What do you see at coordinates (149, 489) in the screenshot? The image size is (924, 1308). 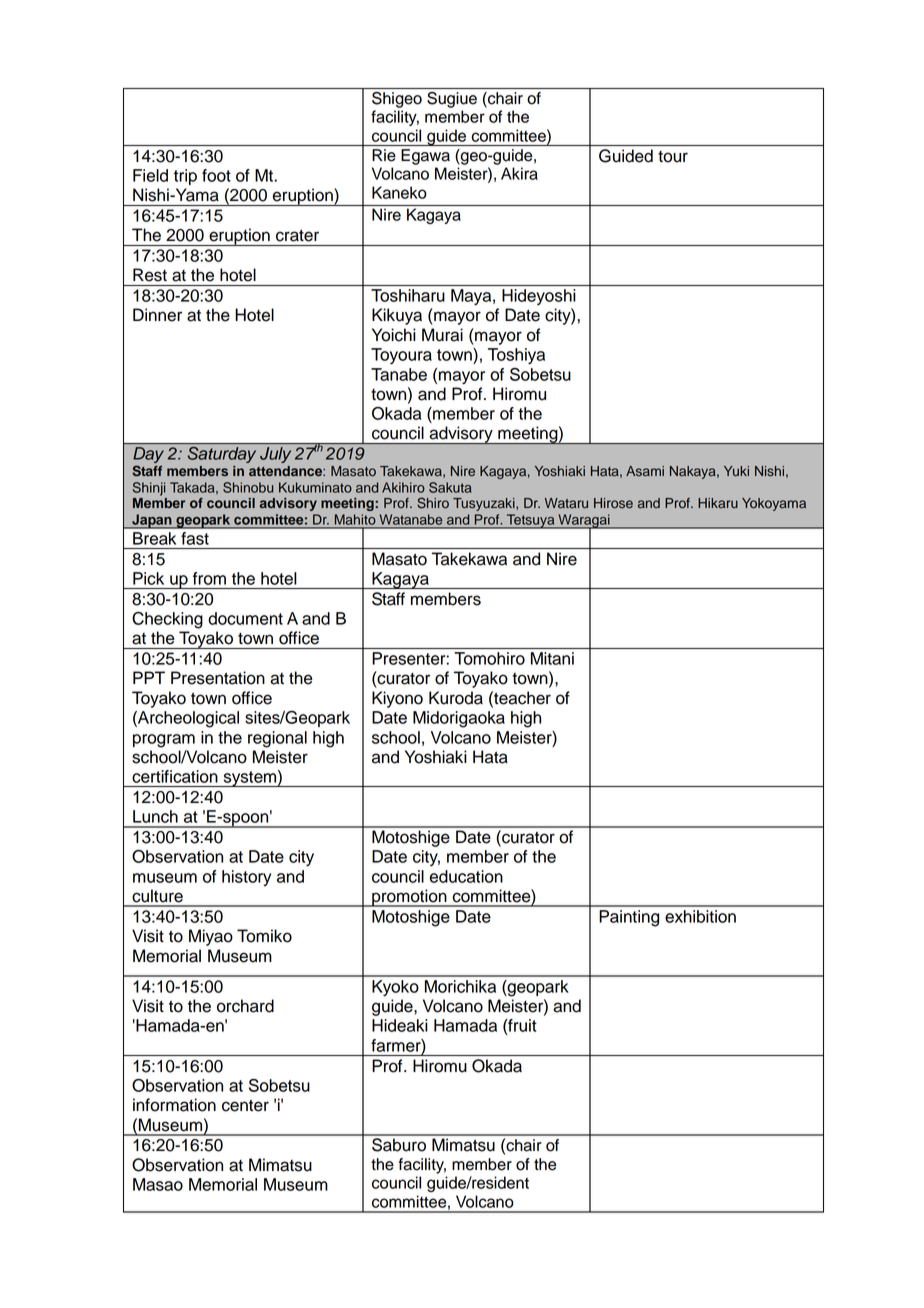 I see `Shinji` at bounding box center [149, 489].
